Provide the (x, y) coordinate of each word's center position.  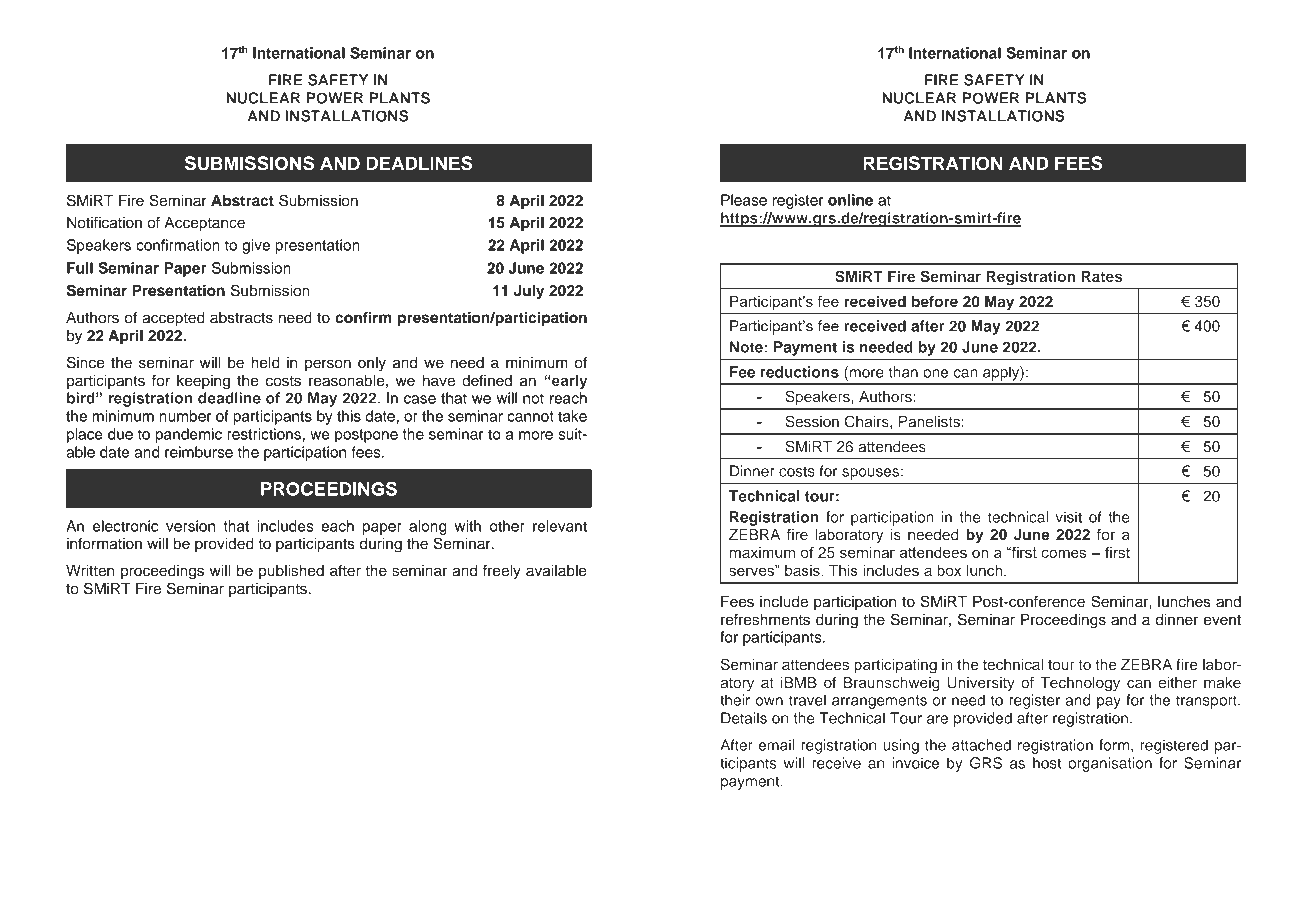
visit (1068, 517)
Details (744, 718)
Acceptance (204, 224)
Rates (1101, 276)
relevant (560, 526)
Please (744, 200)
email (777, 745)
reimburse (199, 452)
